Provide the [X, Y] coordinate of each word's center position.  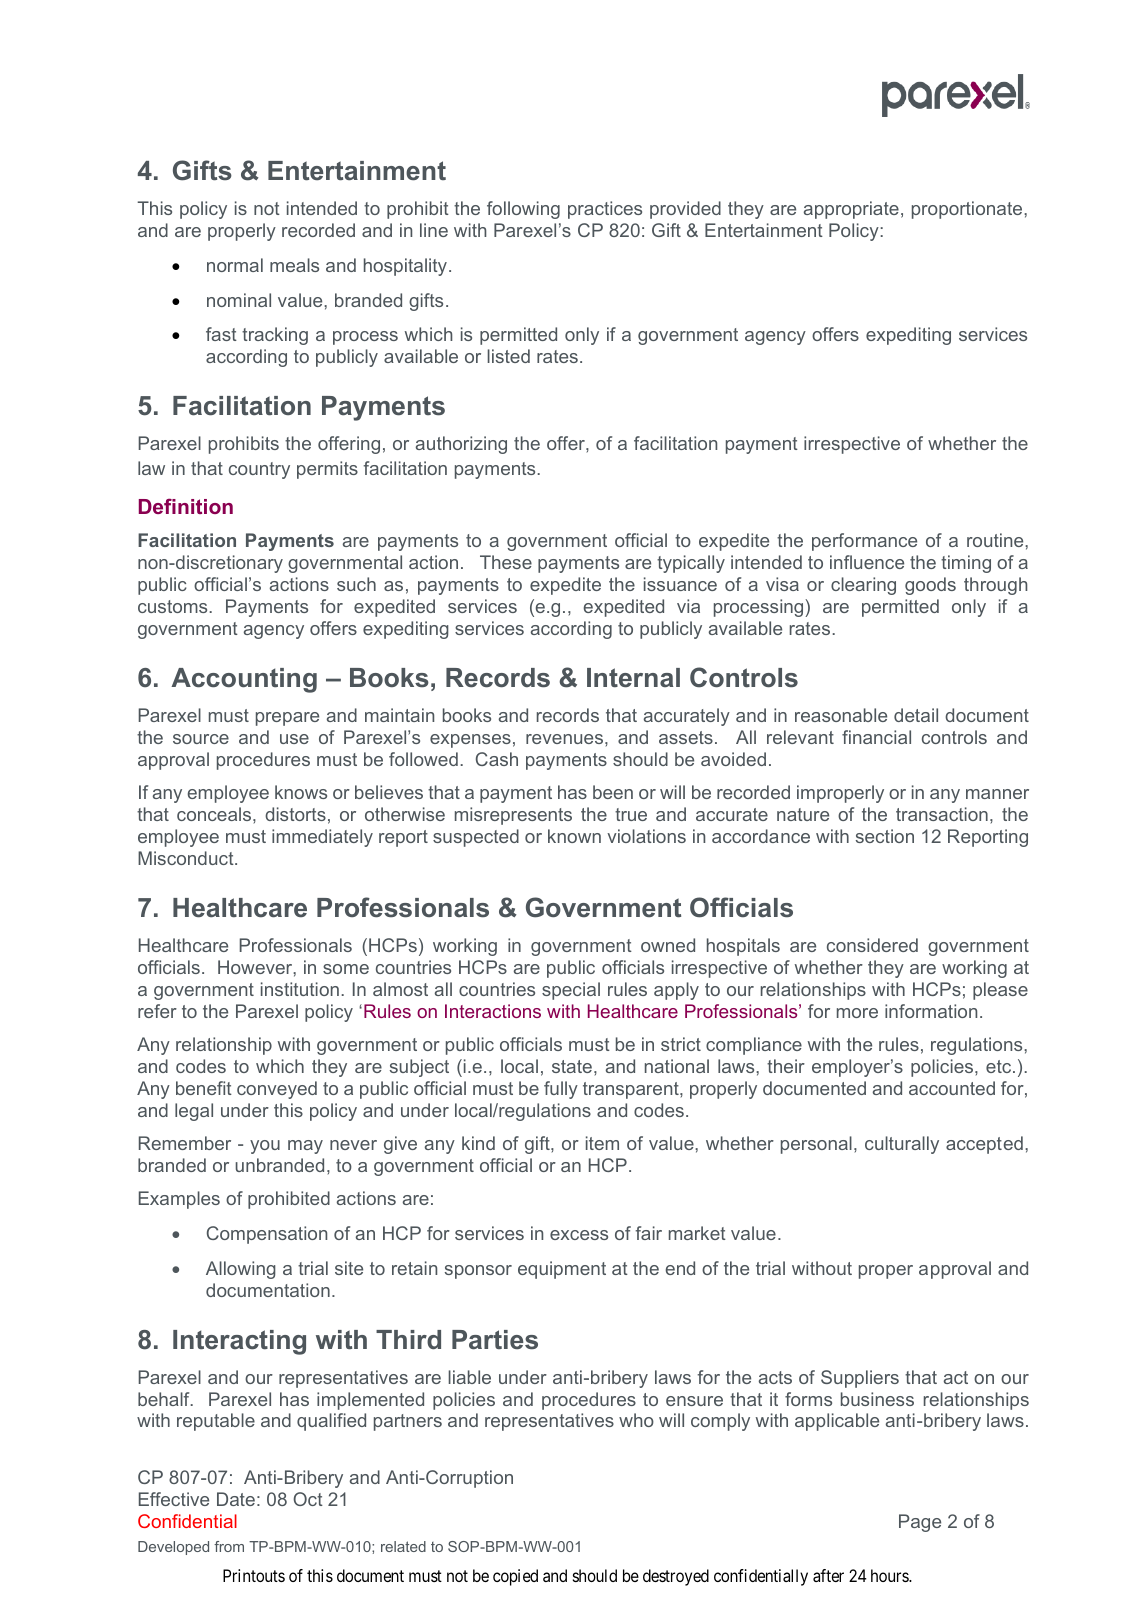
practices [605, 210]
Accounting [244, 680]
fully [561, 1090]
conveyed [277, 1090]
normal [235, 265]
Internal [633, 678]
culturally [902, 1145]
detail [916, 715]
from [229, 1546]
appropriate [851, 210]
